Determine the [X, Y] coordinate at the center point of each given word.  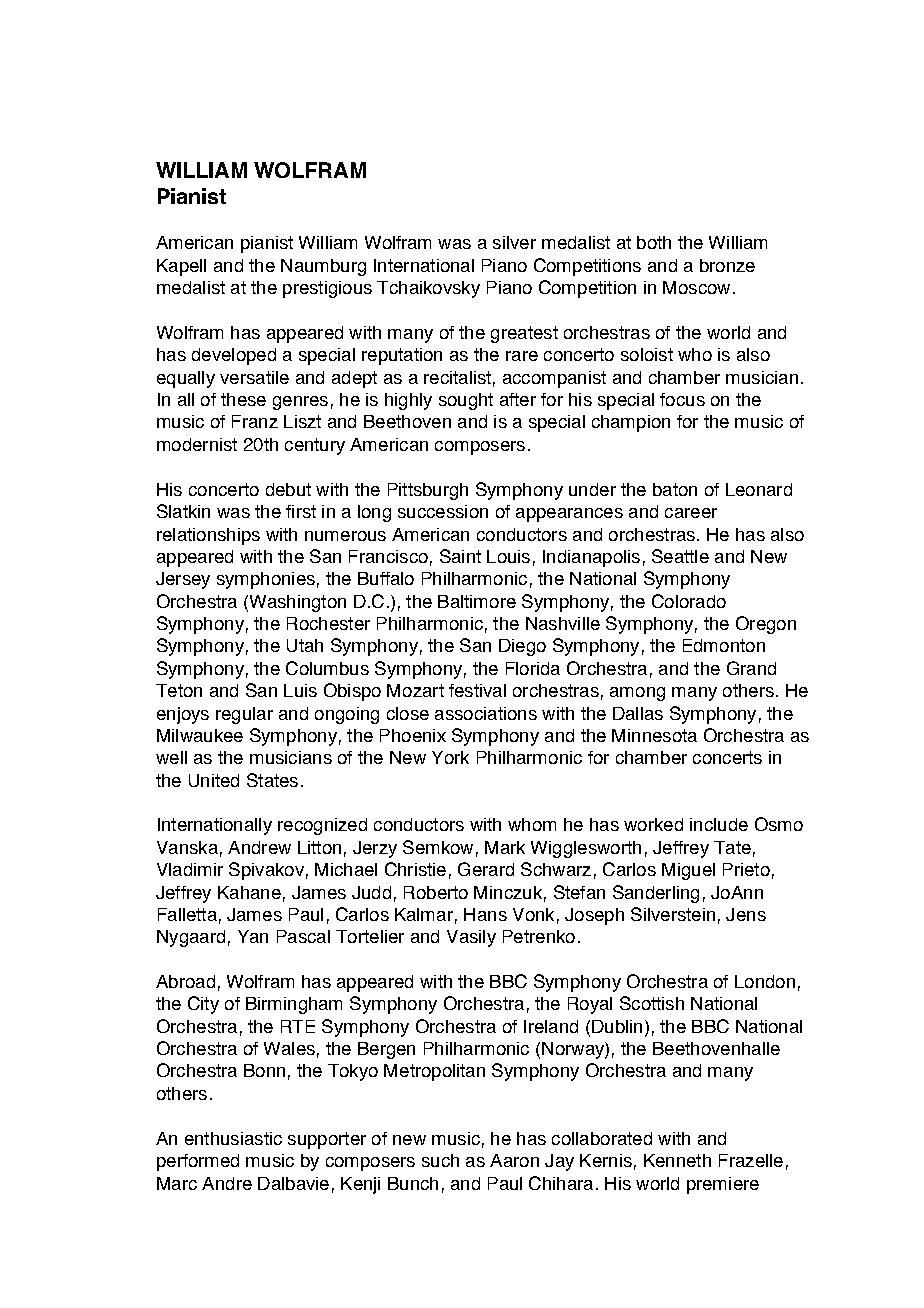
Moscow [696, 287]
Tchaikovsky [428, 289]
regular [244, 715]
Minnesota [654, 735]
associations [486, 713]
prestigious [327, 289]
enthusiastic [233, 1138]
